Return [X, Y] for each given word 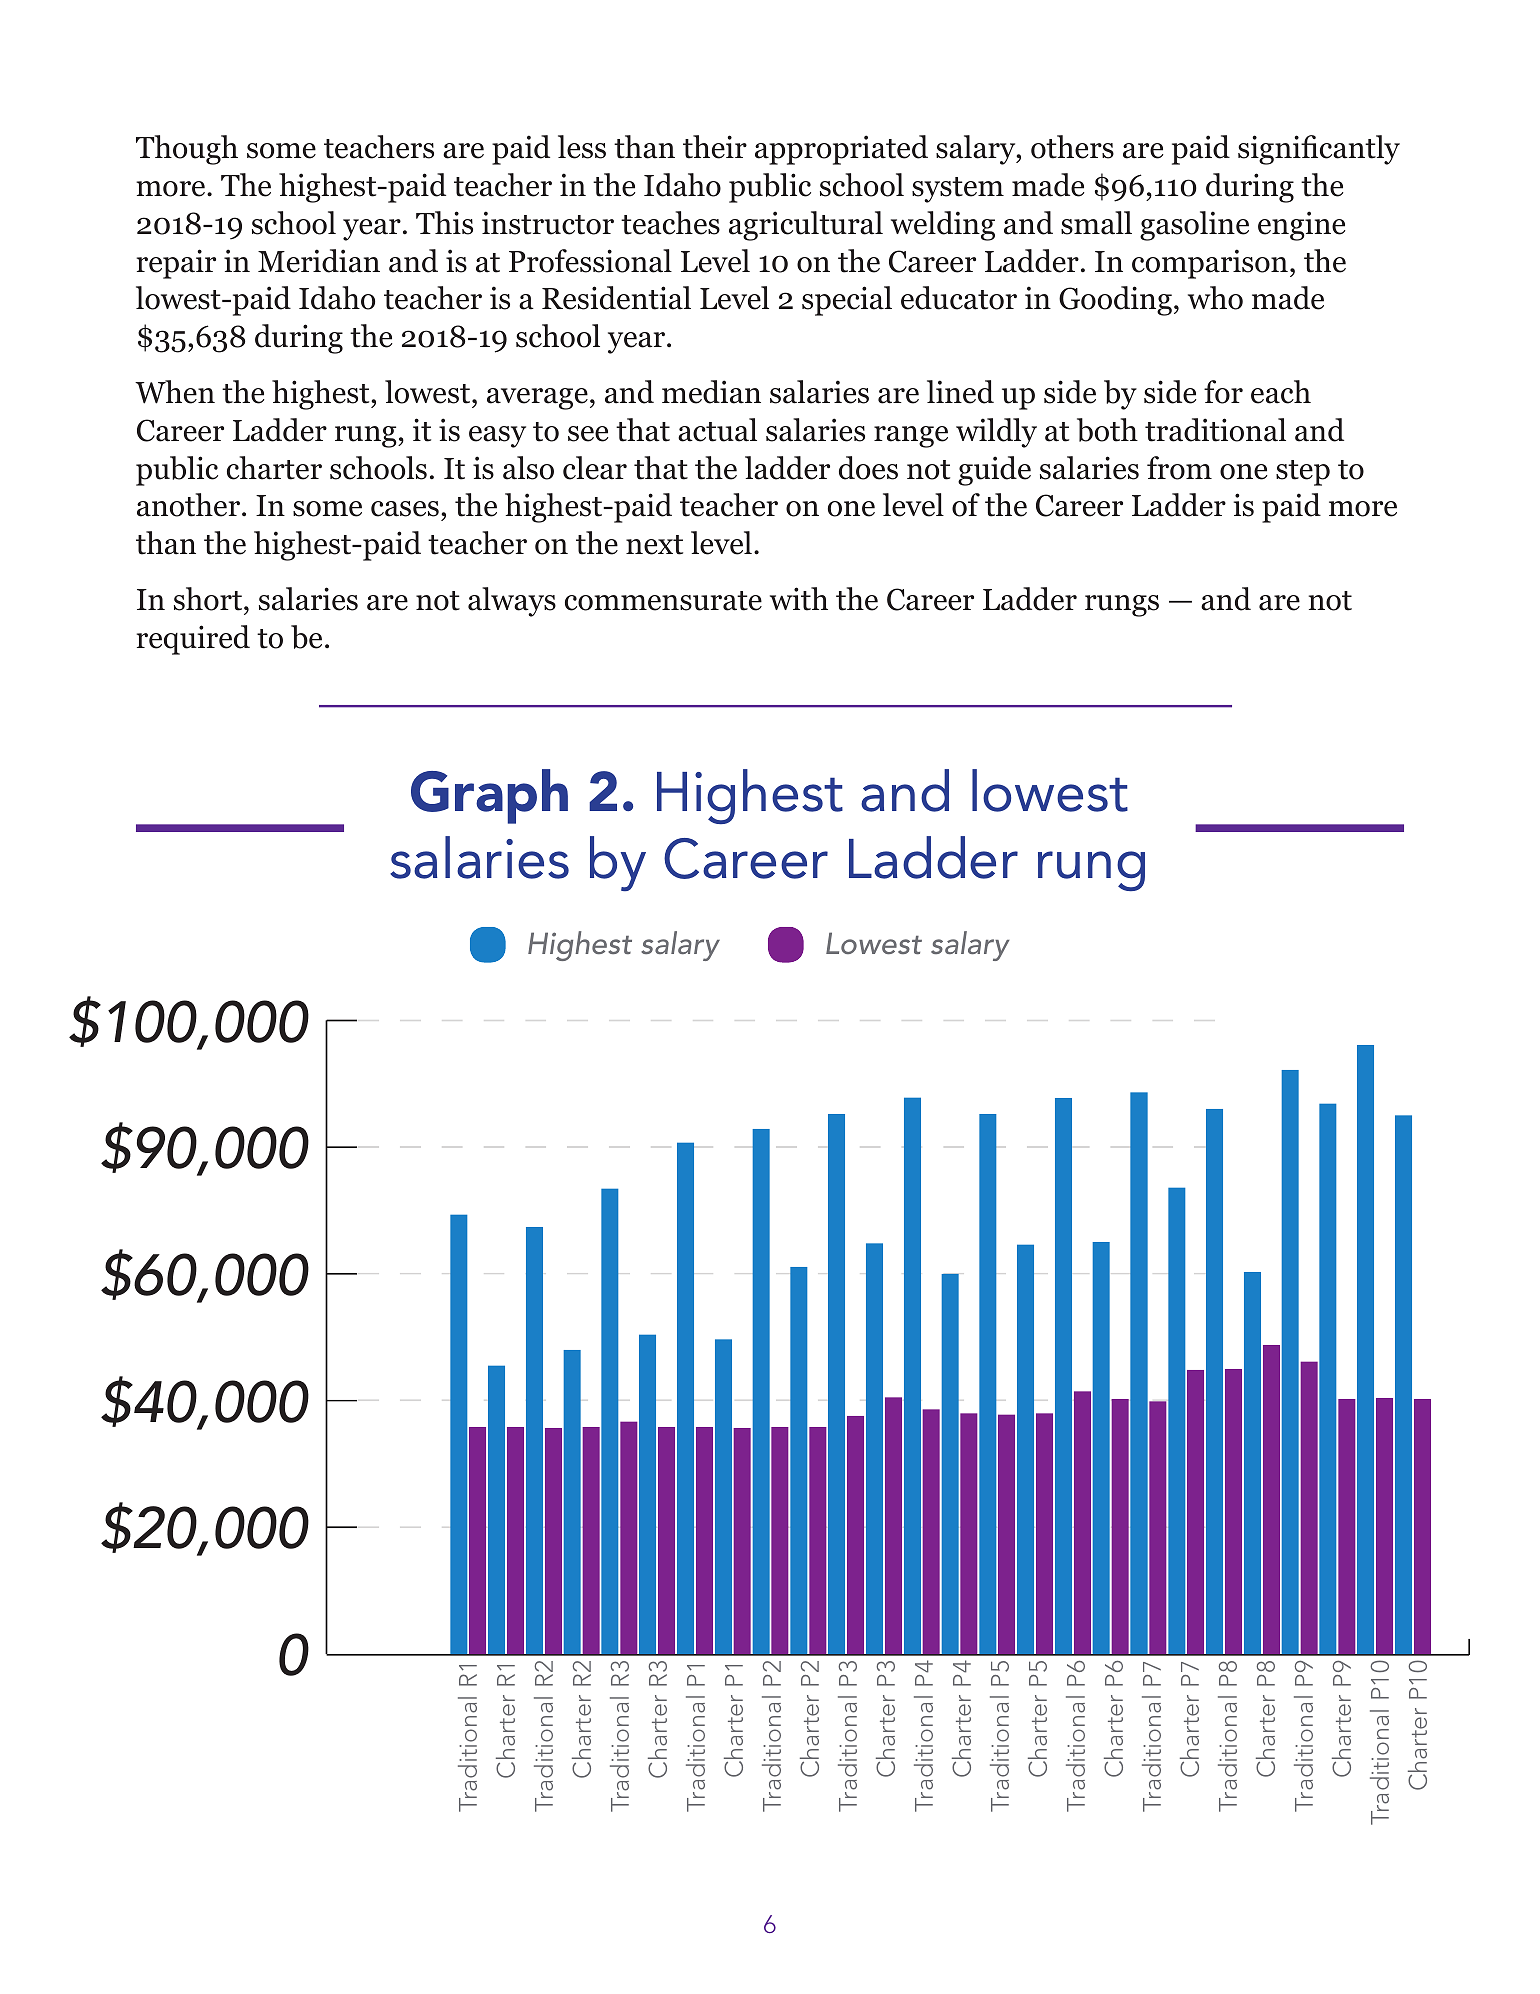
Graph [489, 796]
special [847, 301]
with [799, 599]
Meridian [319, 261]
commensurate [663, 601]
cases [405, 509]
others [1072, 147]
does [868, 468]
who [1215, 298]
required [193, 640]
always [512, 602]
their [715, 147]
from [1179, 468]
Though [187, 150]
